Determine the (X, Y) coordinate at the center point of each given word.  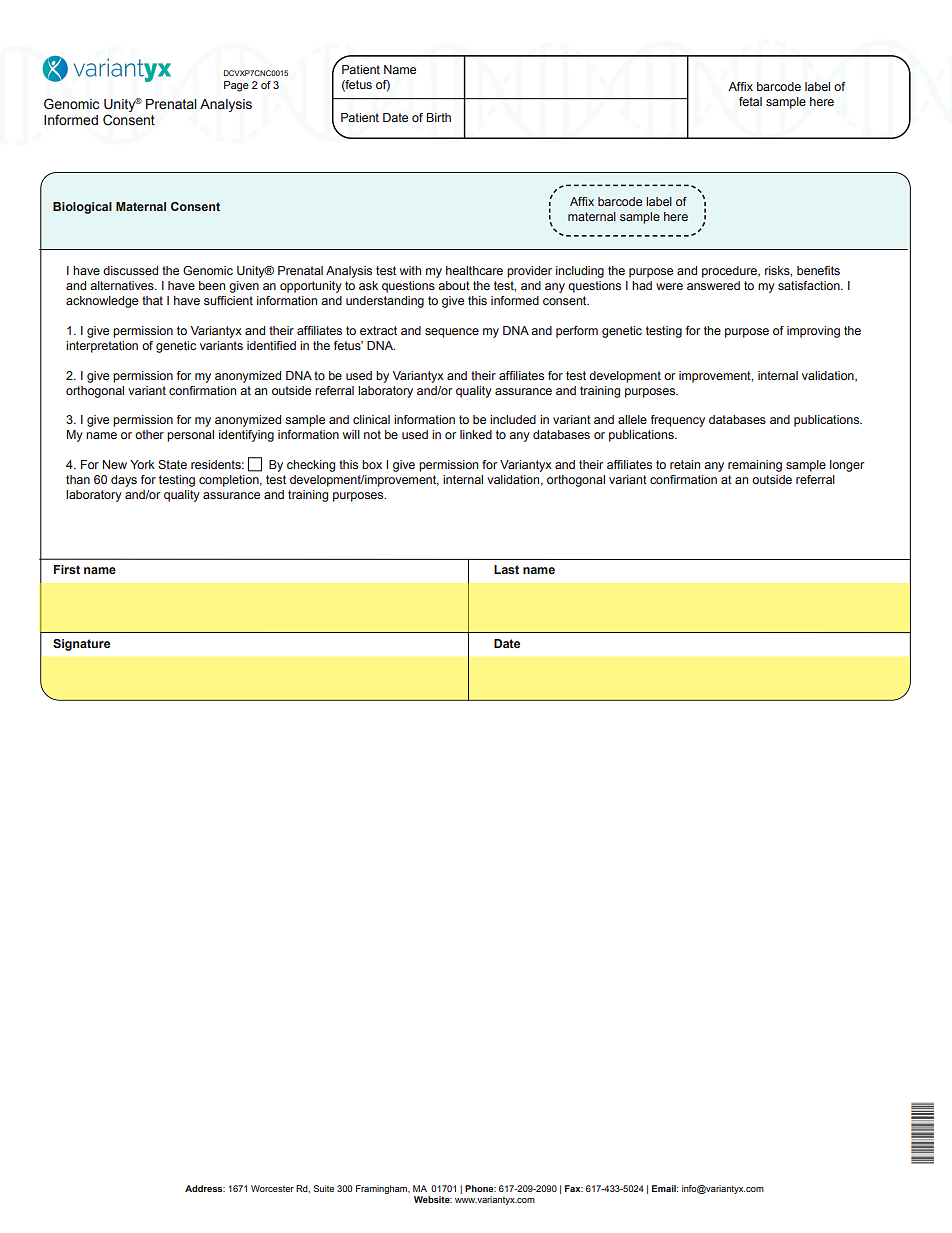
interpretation (102, 347)
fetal (750, 101)
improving (813, 332)
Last (506, 569)
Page (236, 86)
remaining (755, 466)
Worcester (272, 1188)
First (67, 569)
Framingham (383, 1189)
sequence (452, 333)
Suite (324, 1188)
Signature (81, 645)
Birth (439, 117)
